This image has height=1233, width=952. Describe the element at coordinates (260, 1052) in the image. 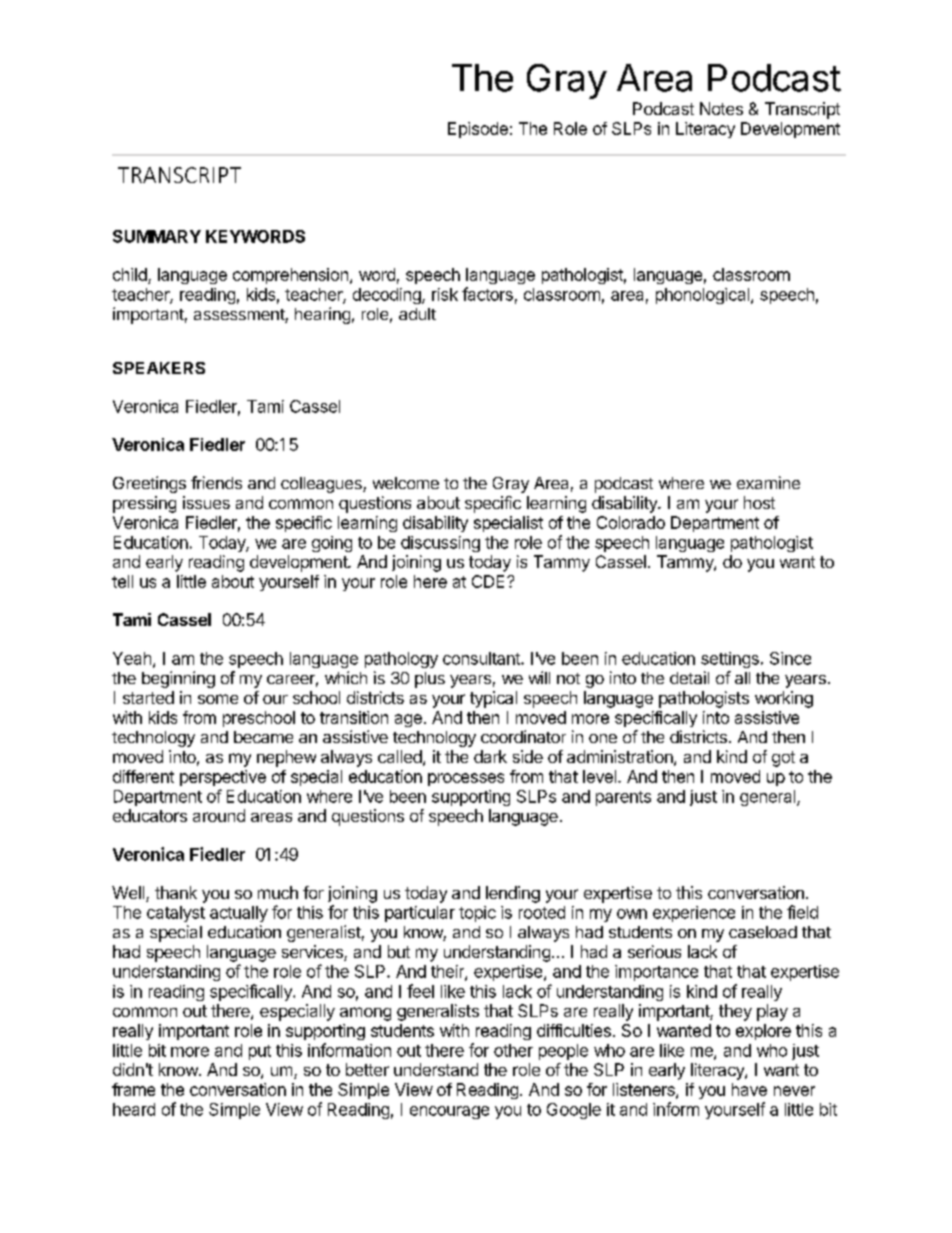

I see `put` at that location.
